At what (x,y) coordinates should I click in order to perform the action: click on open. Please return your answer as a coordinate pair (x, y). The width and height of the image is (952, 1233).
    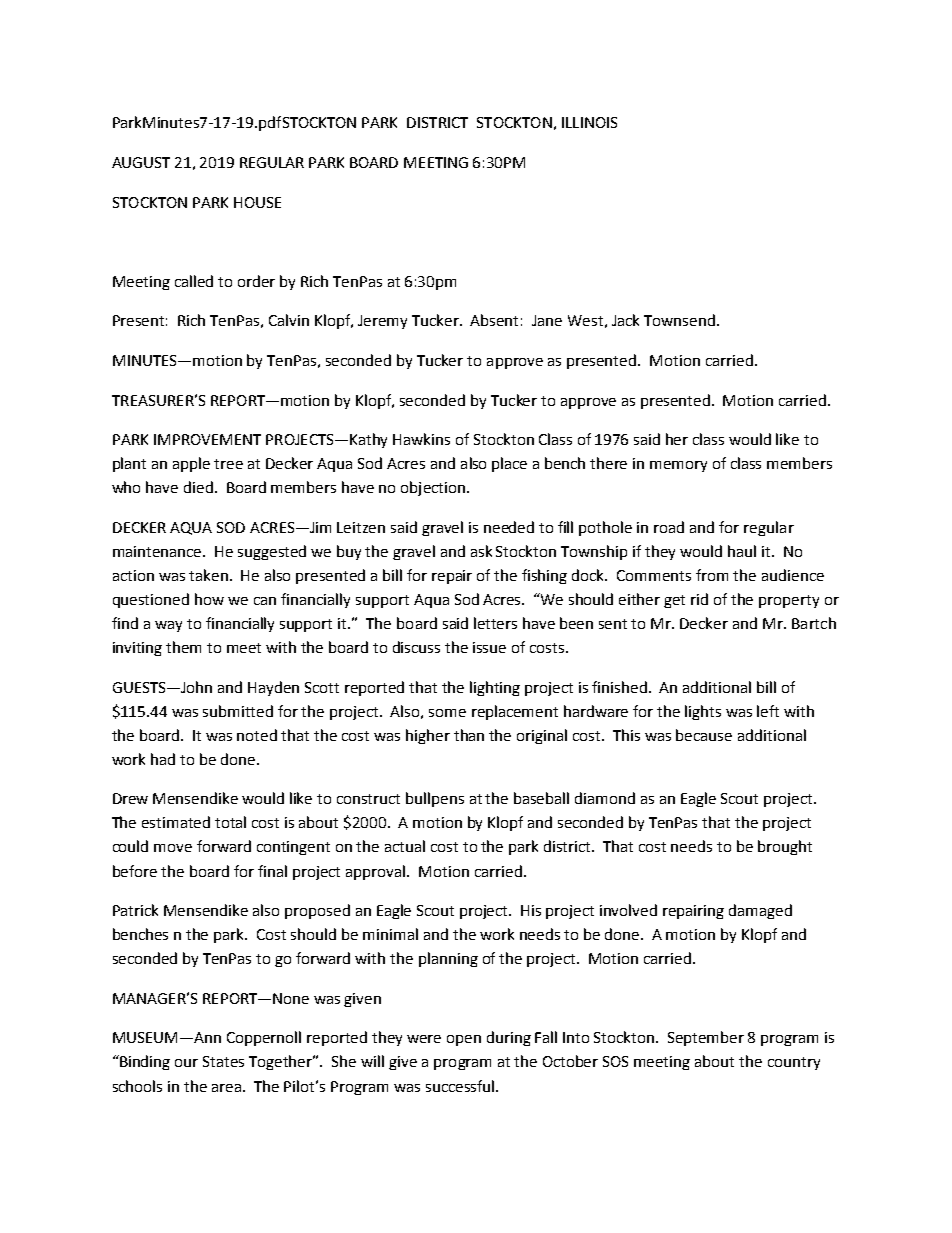
    Looking at the image, I should click on (464, 1040).
